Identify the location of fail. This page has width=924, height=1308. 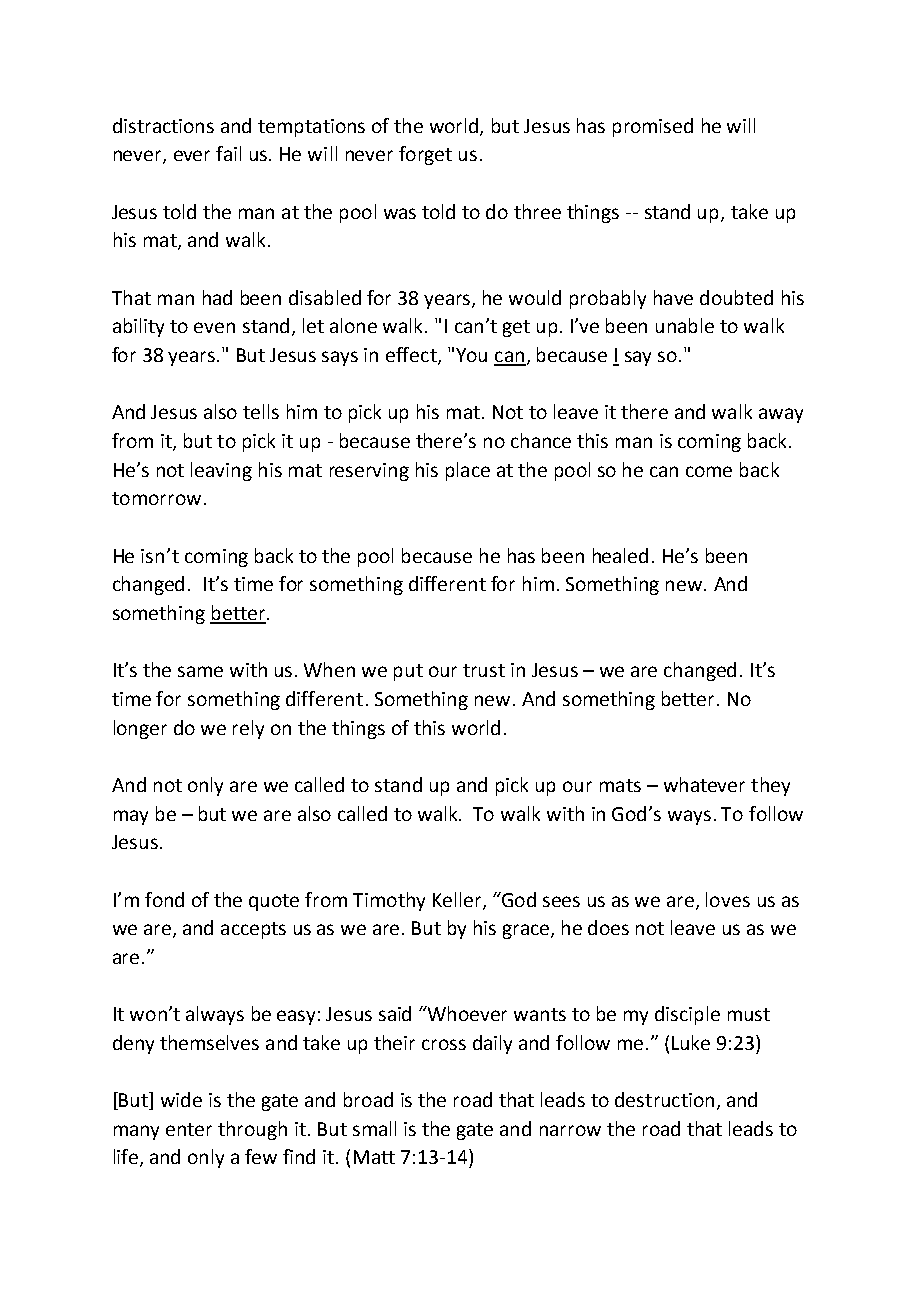
(228, 153).
